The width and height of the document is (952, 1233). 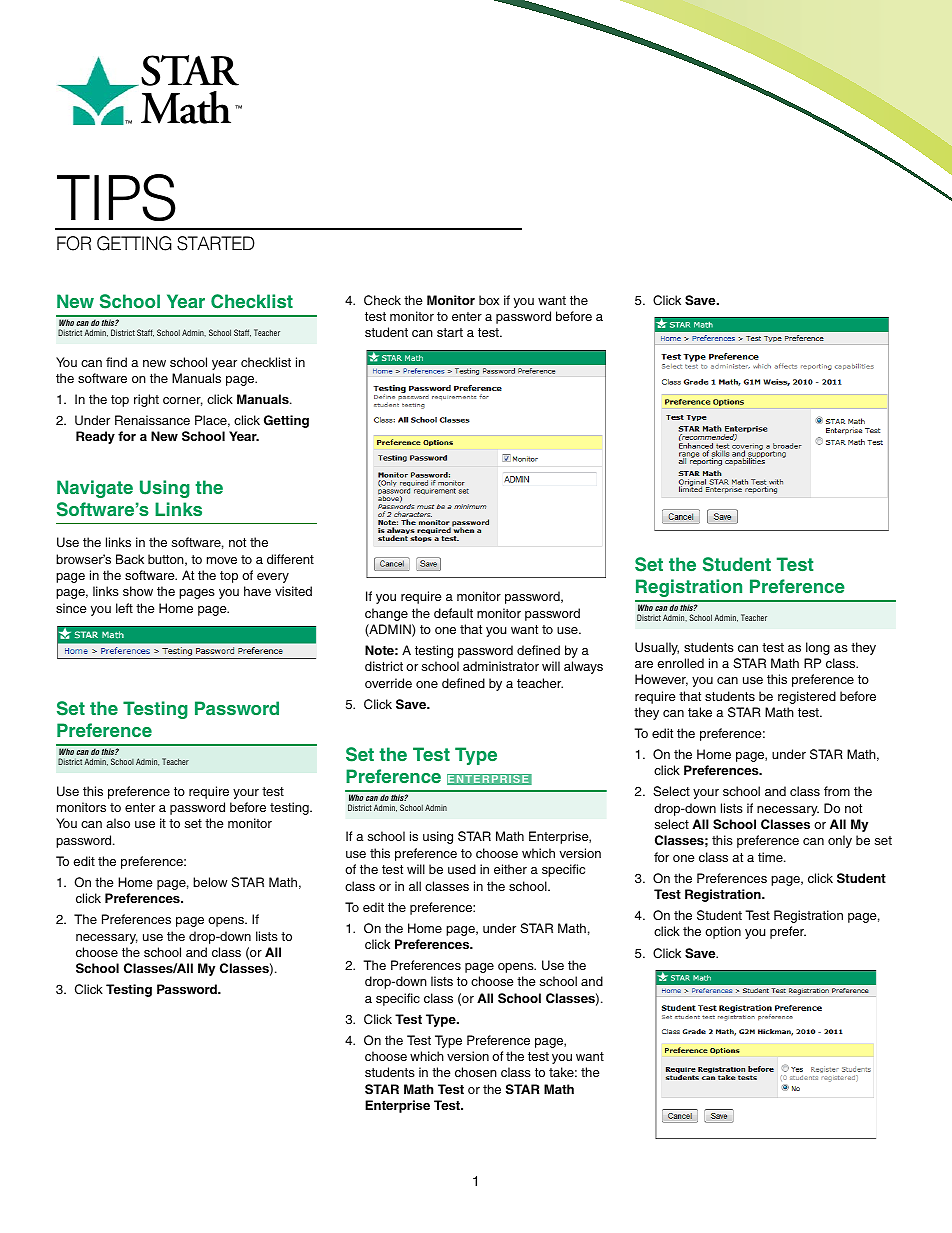 I want to click on corner, so click(x=183, y=401).
